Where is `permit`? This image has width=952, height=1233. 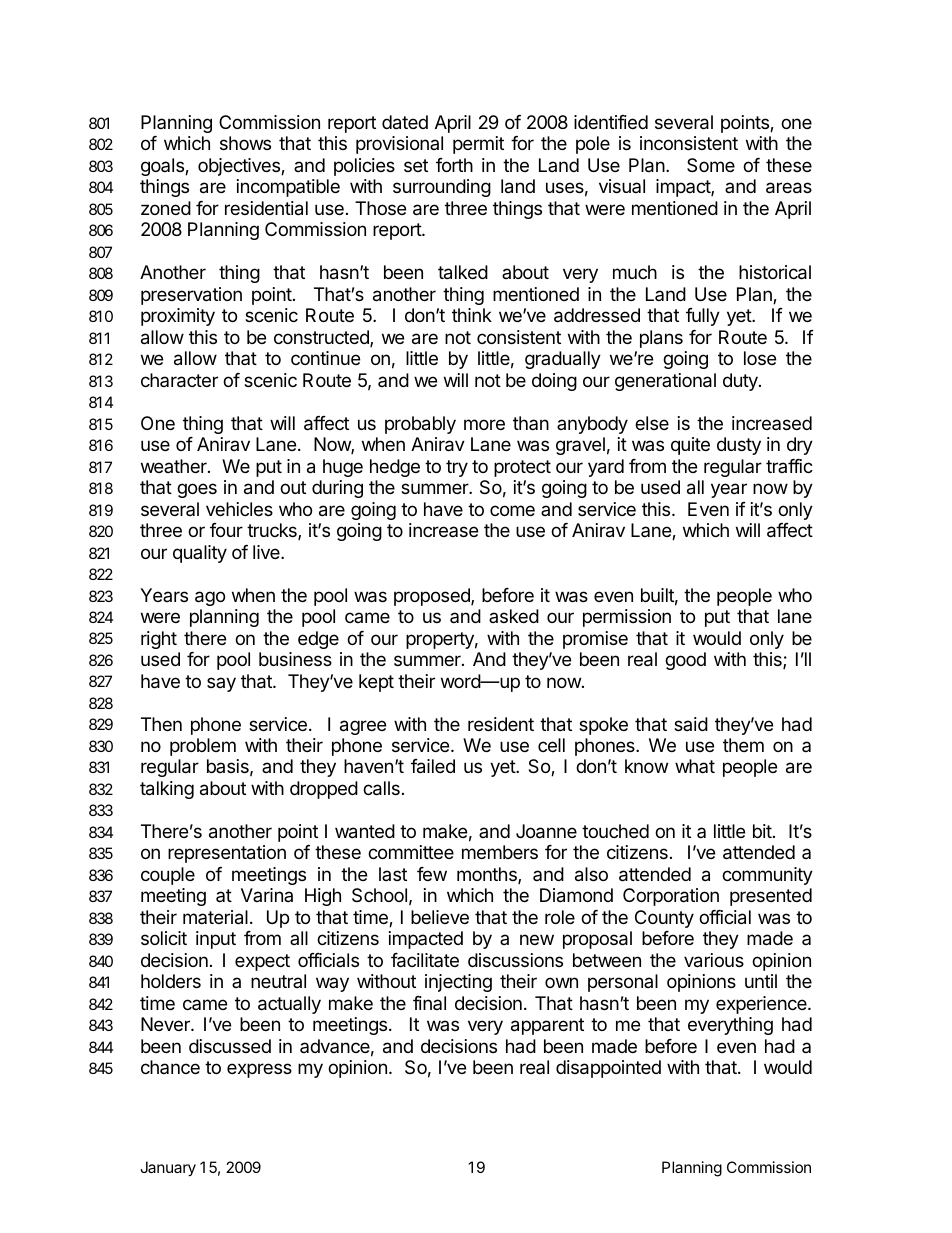 permit is located at coordinates (478, 145).
